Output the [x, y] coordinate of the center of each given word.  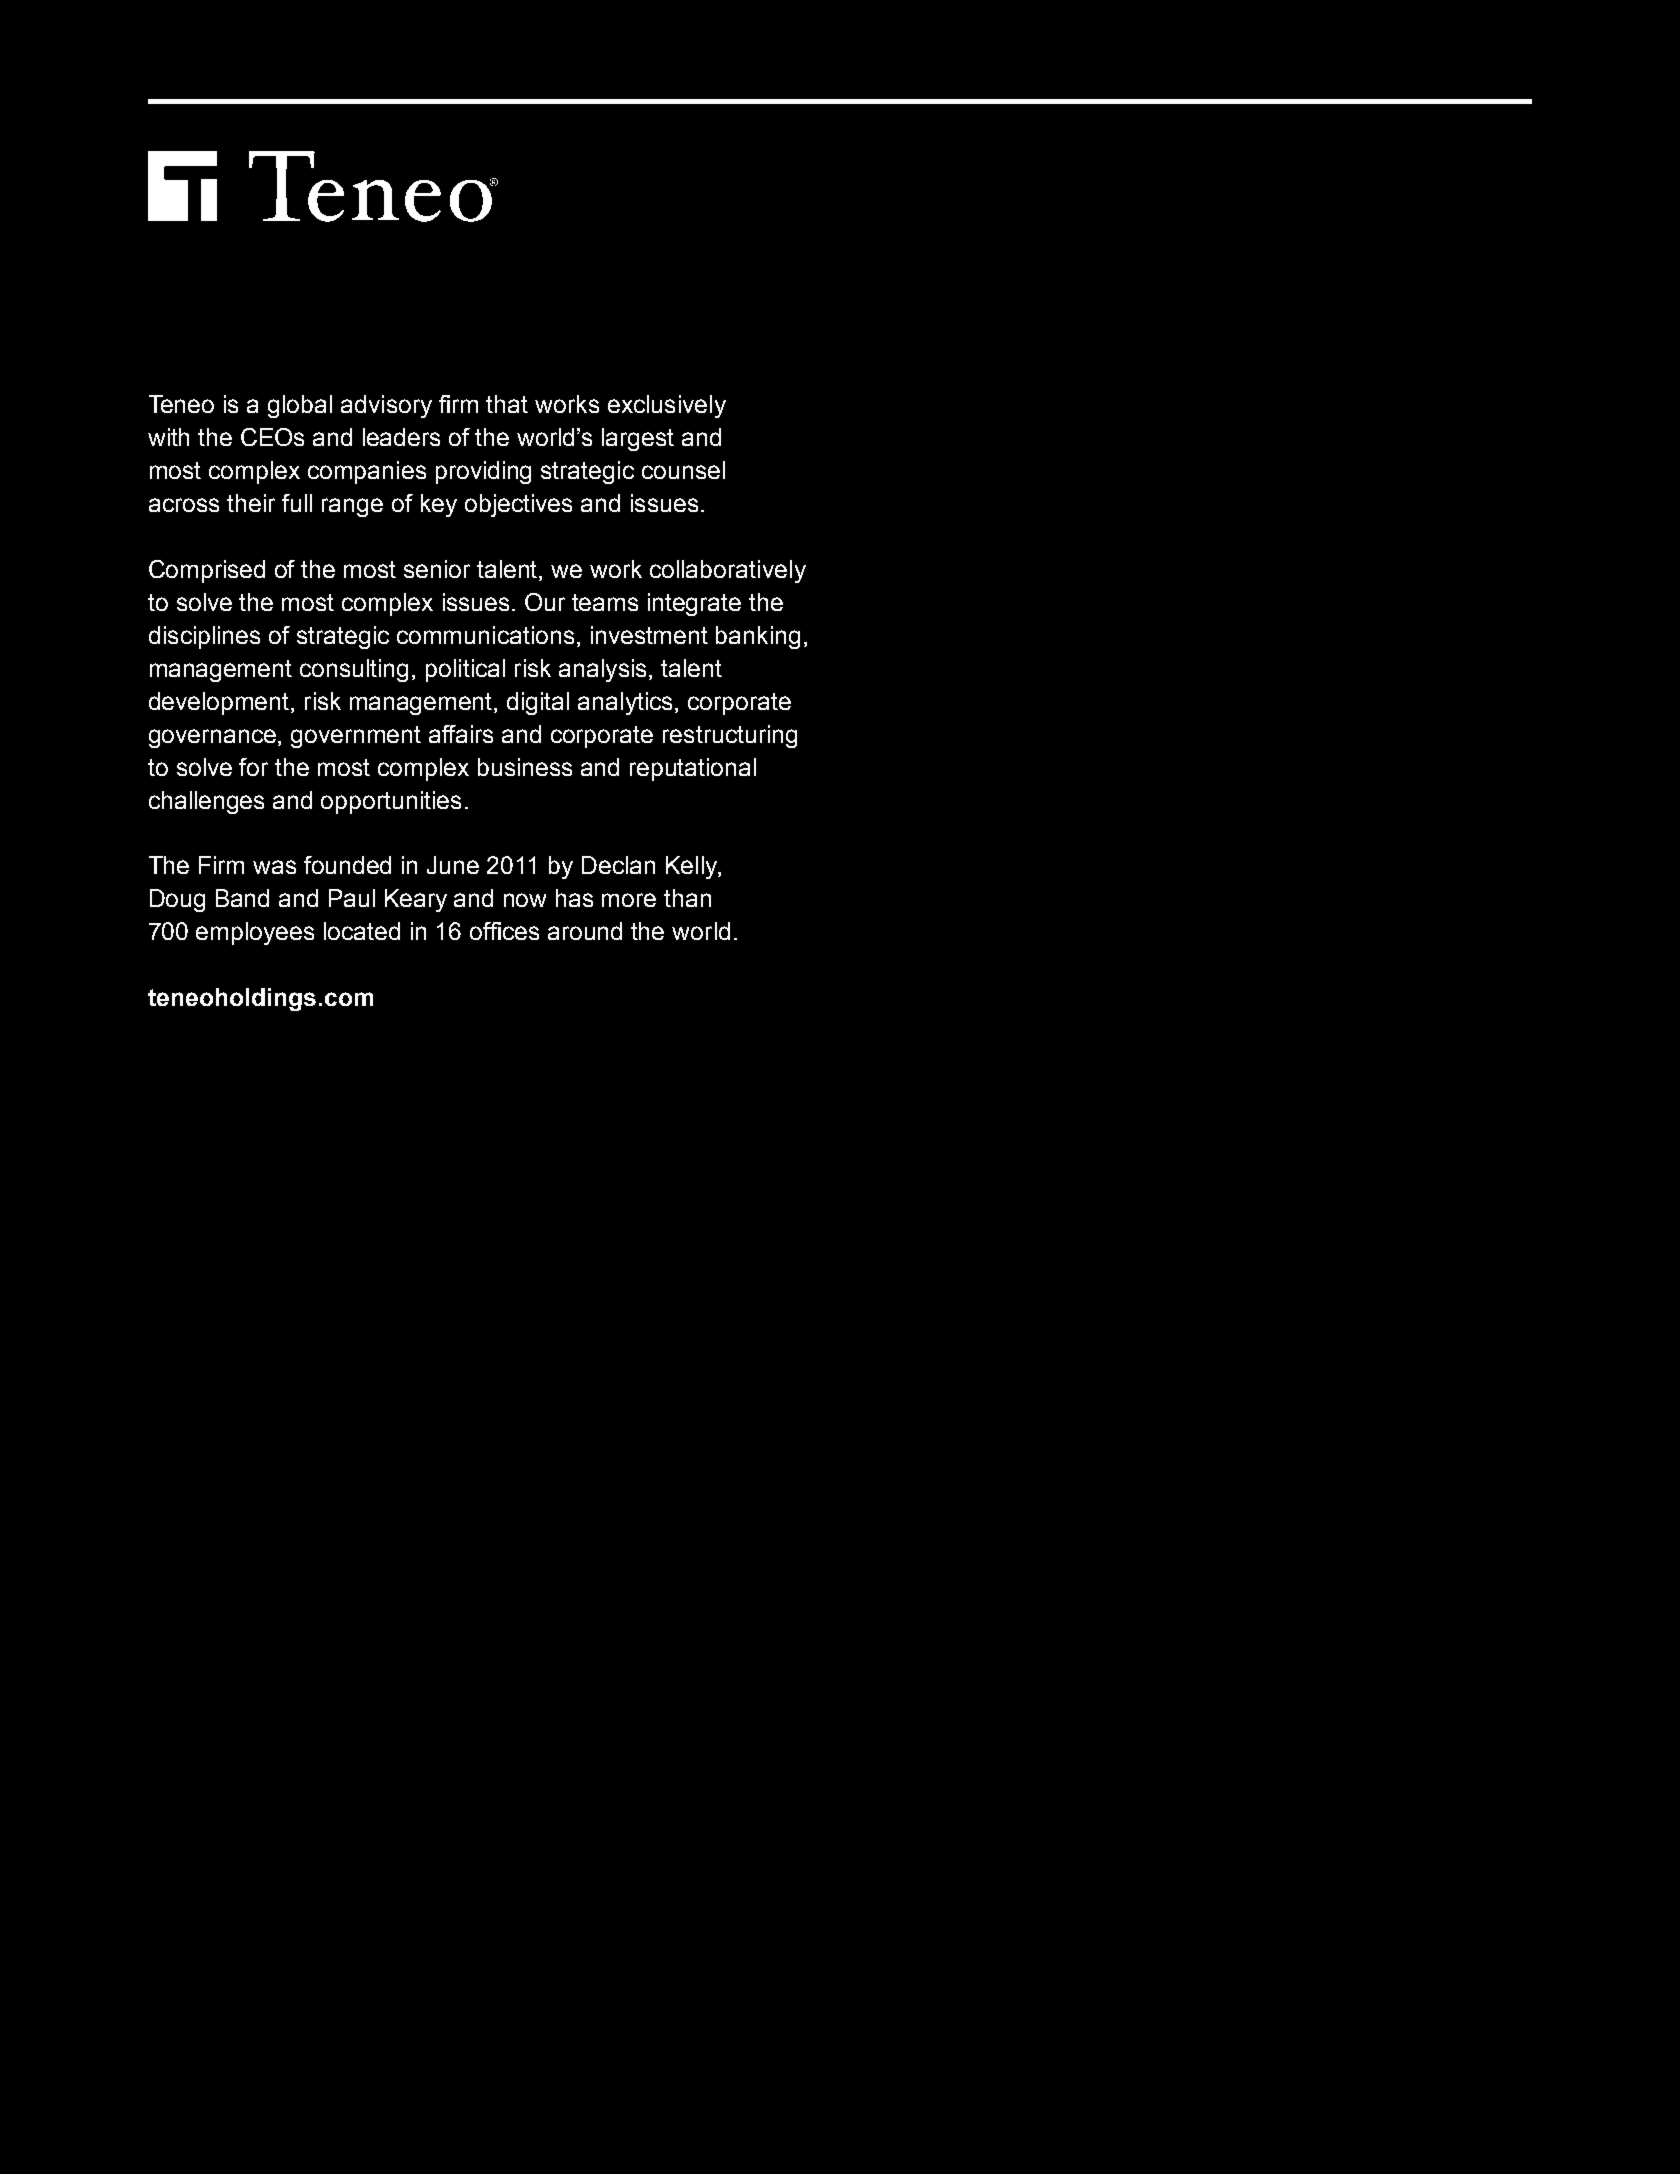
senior [437, 569]
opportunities [391, 802]
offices [504, 931]
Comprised [207, 571]
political [465, 670]
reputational [693, 769]
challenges [206, 802]
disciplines [204, 637]
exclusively [667, 406]
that [507, 404]
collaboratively [728, 571]
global [300, 406]
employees [255, 933]
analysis [604, 670]
